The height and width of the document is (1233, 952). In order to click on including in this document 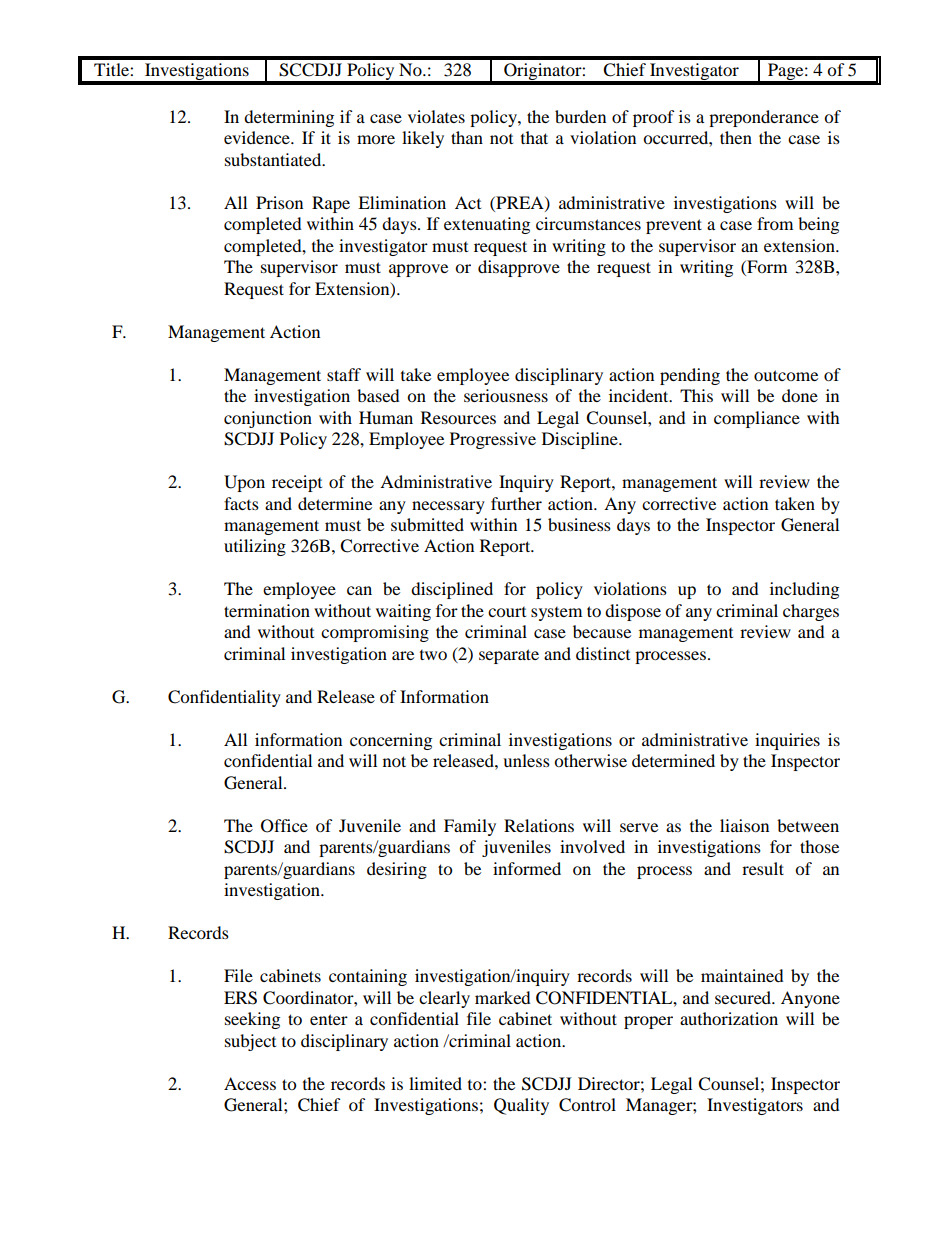, I will do `click(804, 590)`.
